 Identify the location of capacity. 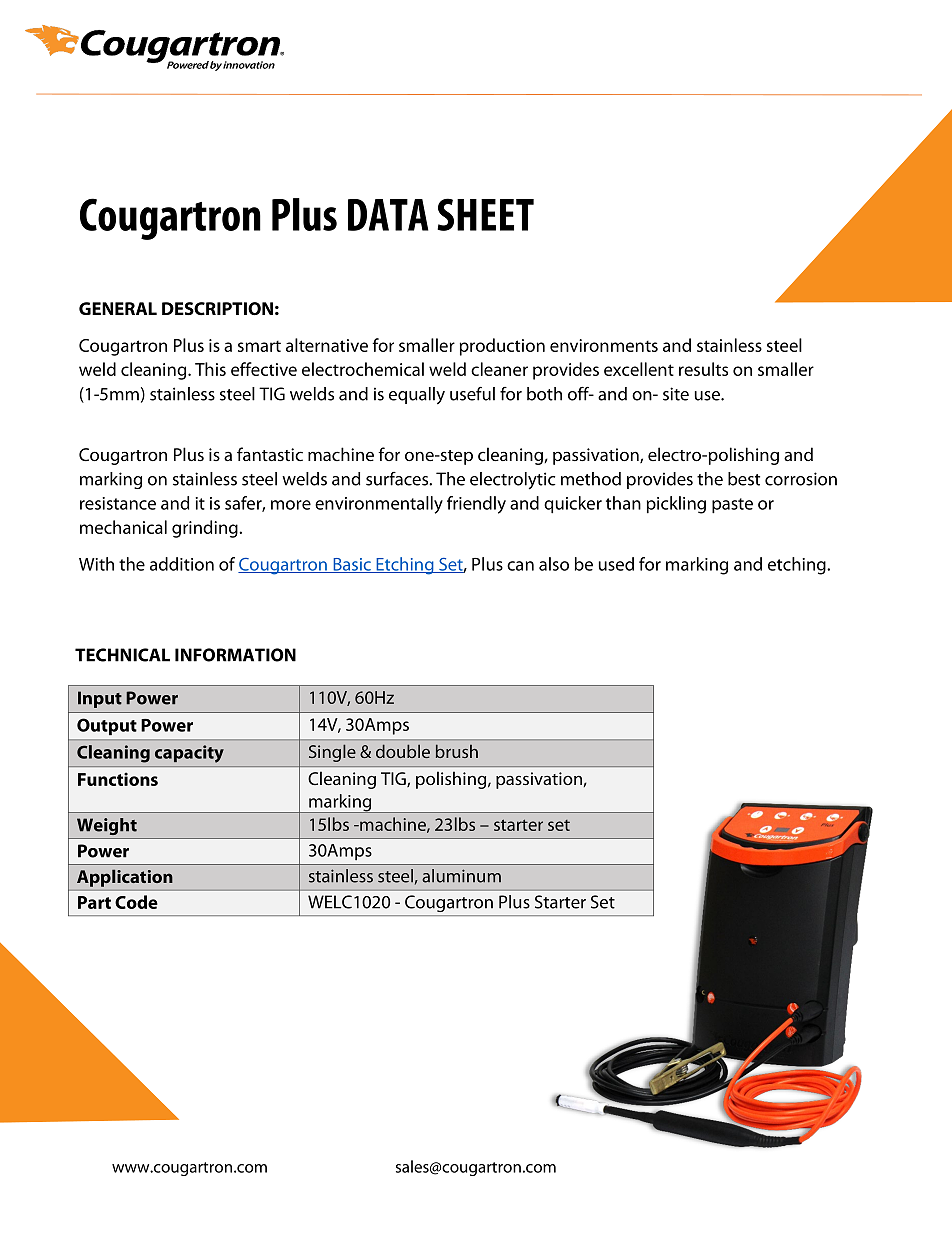
(189, 754).
